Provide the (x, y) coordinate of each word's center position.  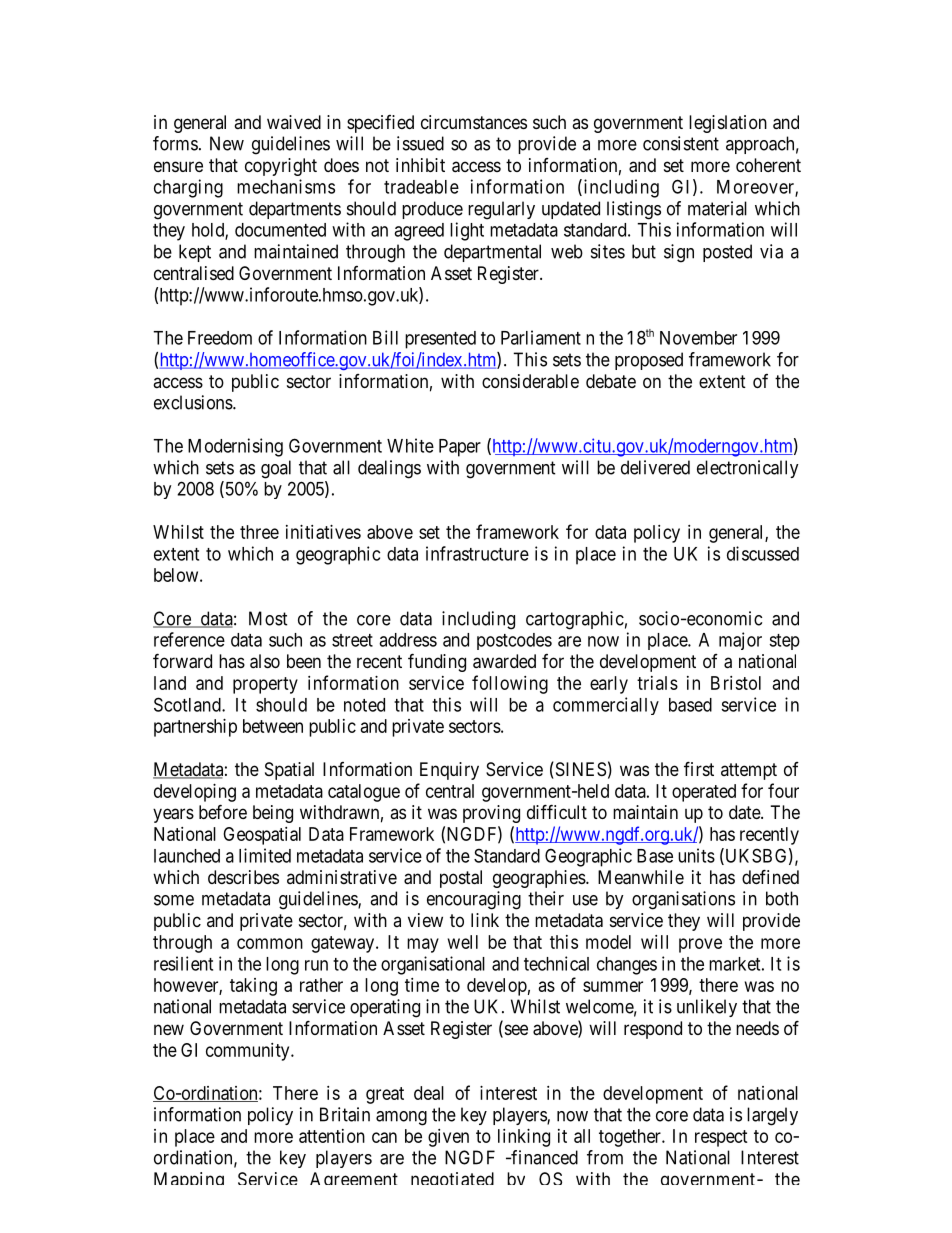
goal (276, 469)
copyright (281, 167)
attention (332, 1136)
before (223, 811)
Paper (460, 448)
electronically (748, 469)
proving (491, 814)
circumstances (474, 122)
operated (704, 793)
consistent (681, 143)
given (448, 1138)
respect (721, 1138)
